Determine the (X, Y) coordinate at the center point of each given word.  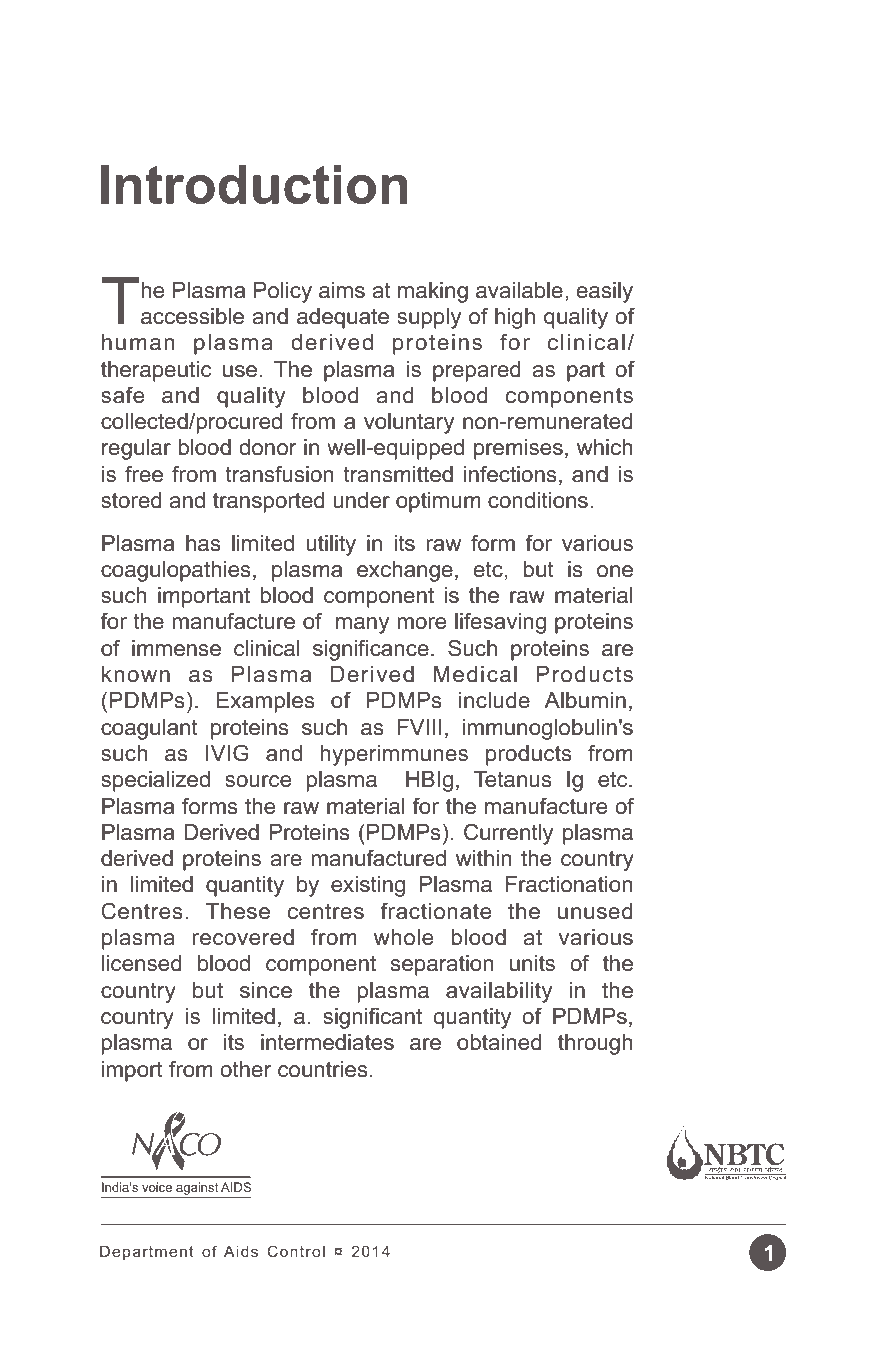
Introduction (254, 184)
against (197, 1190)
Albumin (585, 700)
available (519, 290)
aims (342, 290)
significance (371, 650)
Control (296, 1251)
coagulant (149, 729)
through (595, 1044)
